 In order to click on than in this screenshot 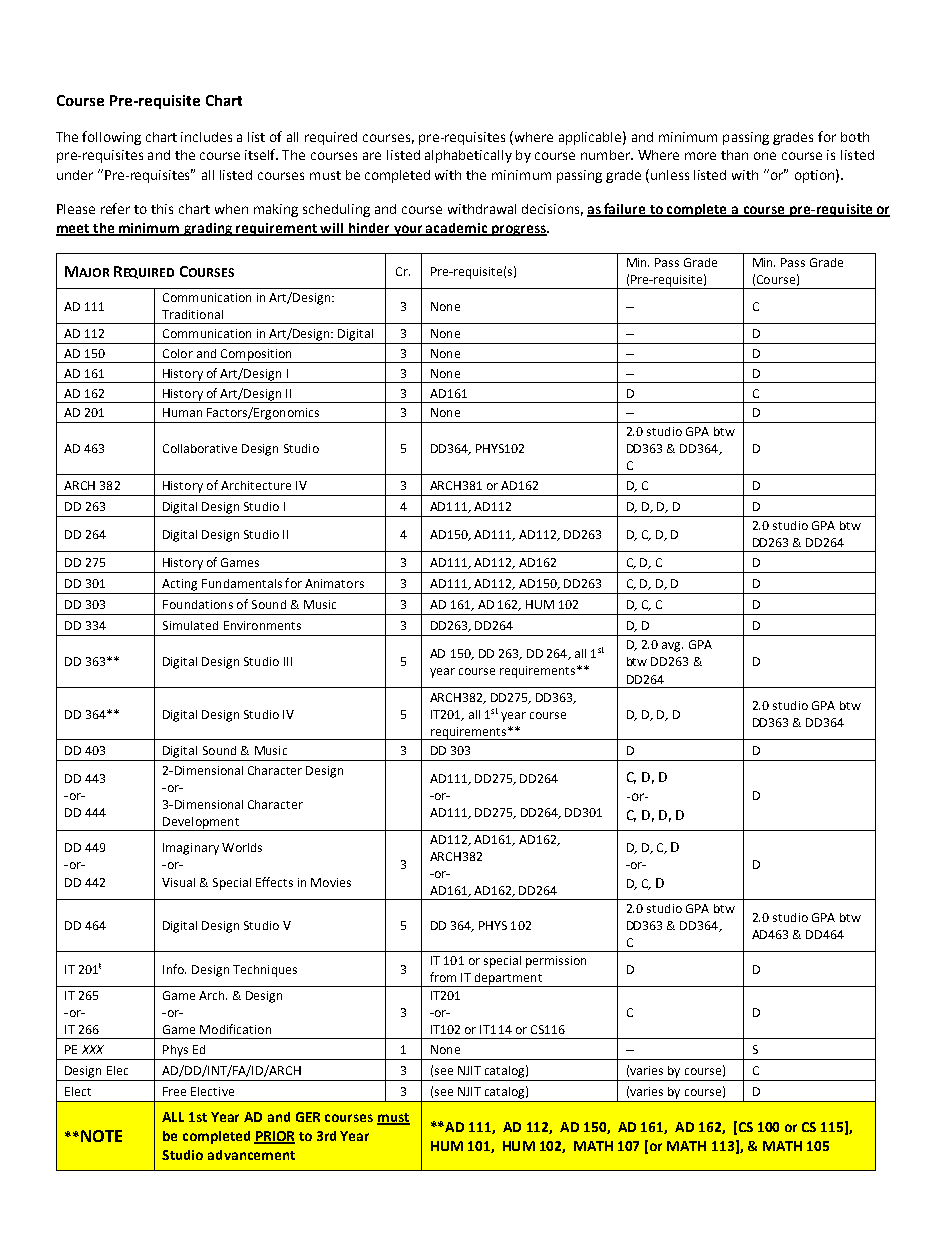, I will do `click(734, 155)`.
